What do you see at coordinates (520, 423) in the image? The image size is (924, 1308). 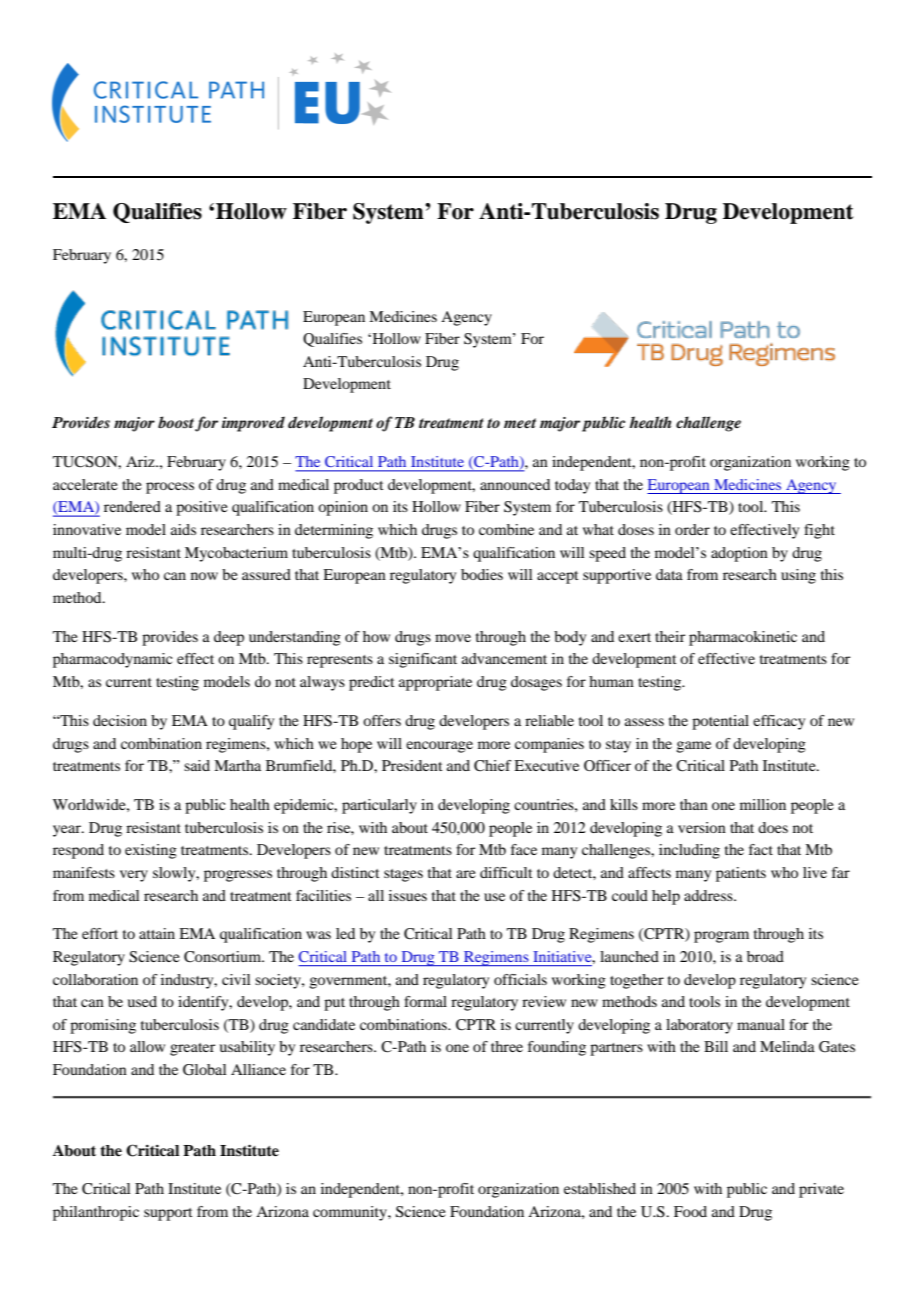 I see `meet` at bounding box center [520, 423].
